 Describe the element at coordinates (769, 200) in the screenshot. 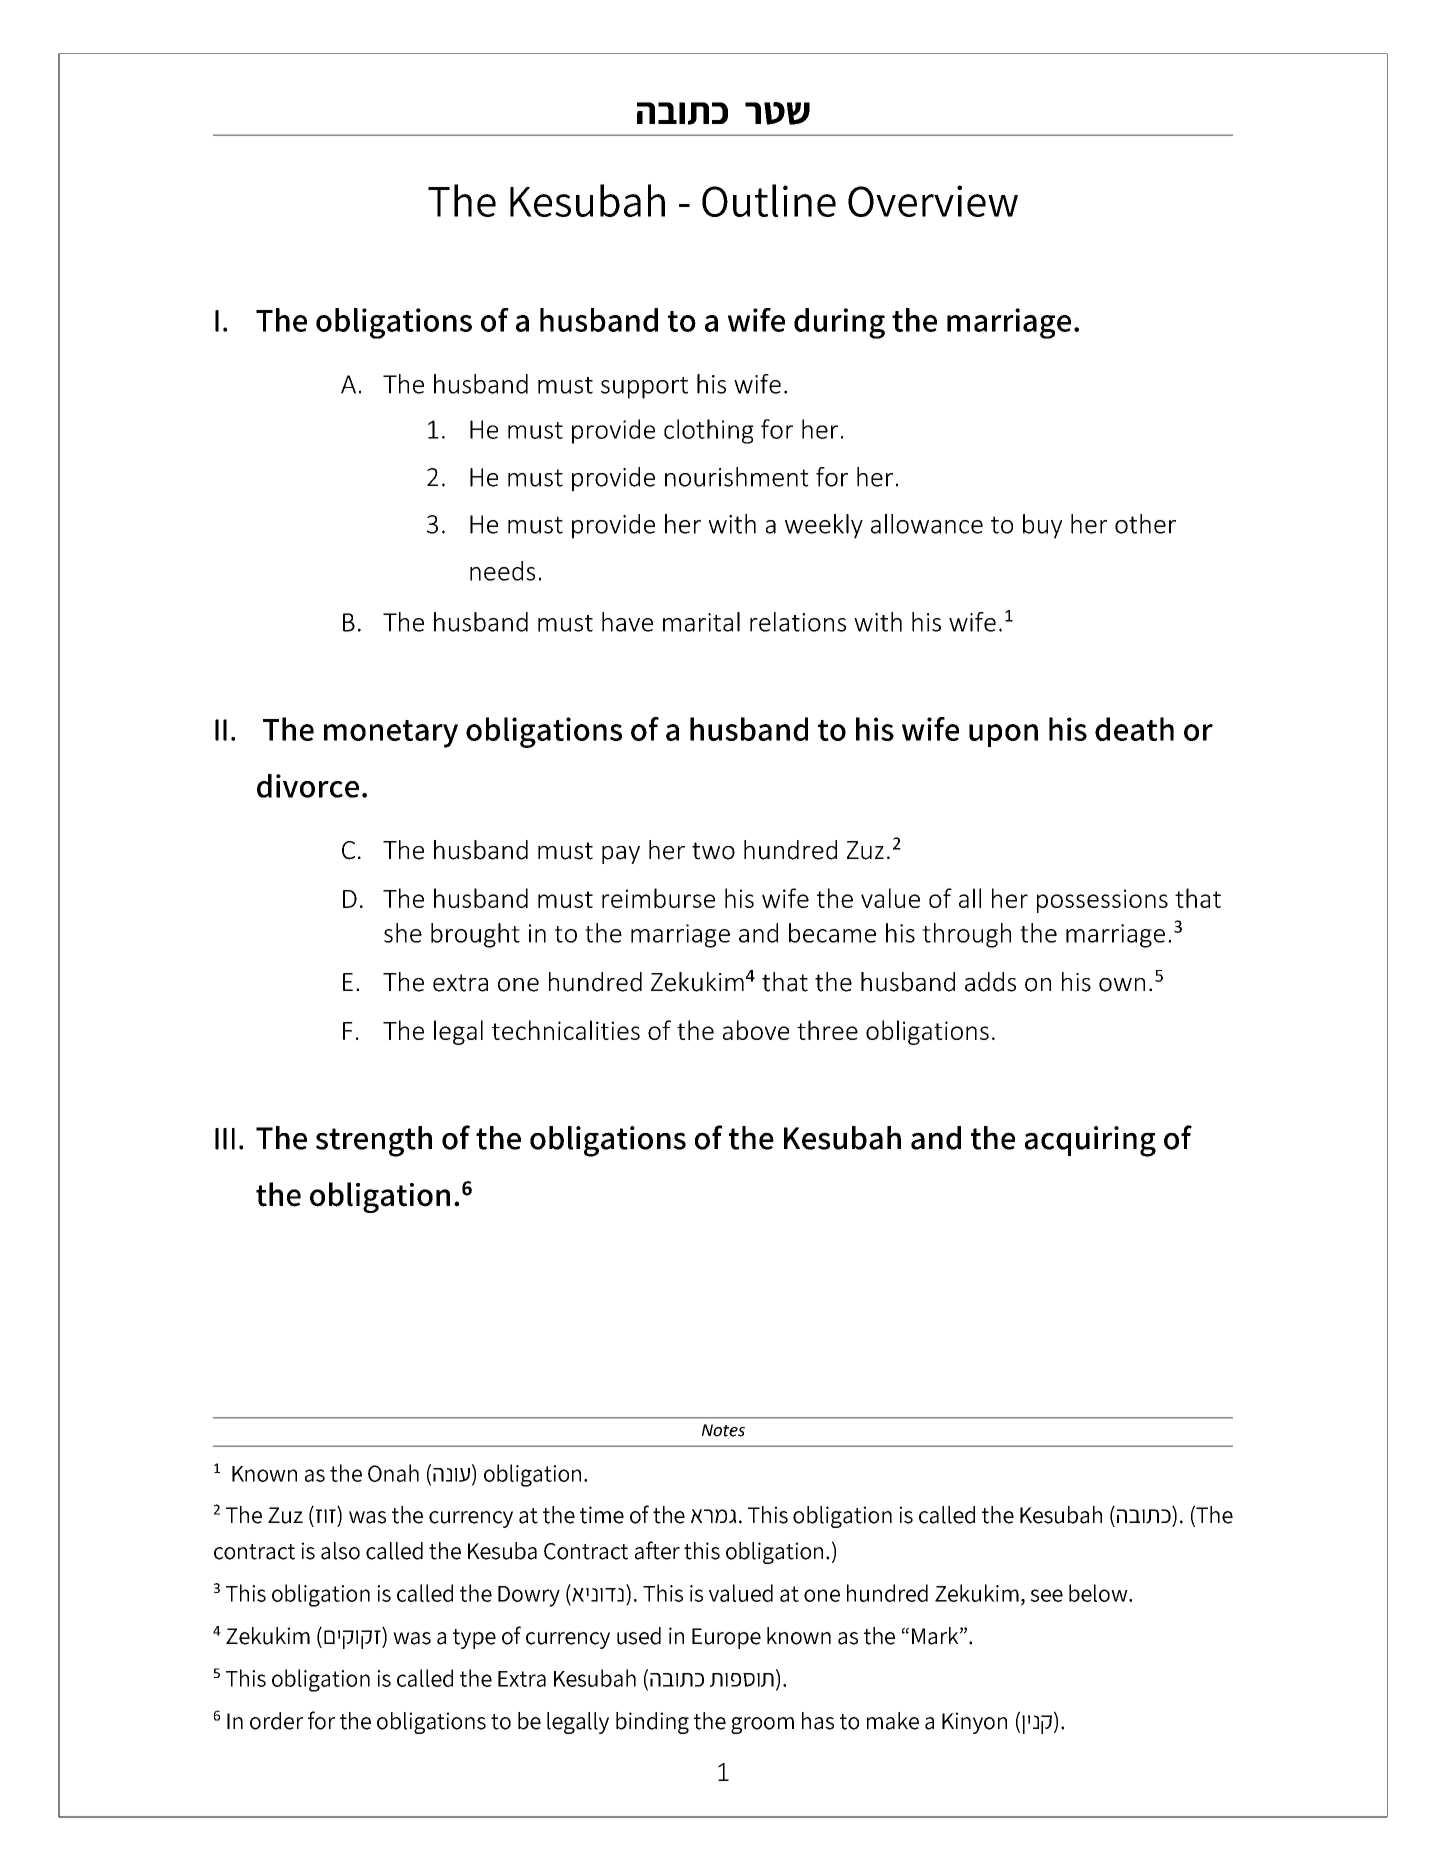

I see `Outline` at that location.
